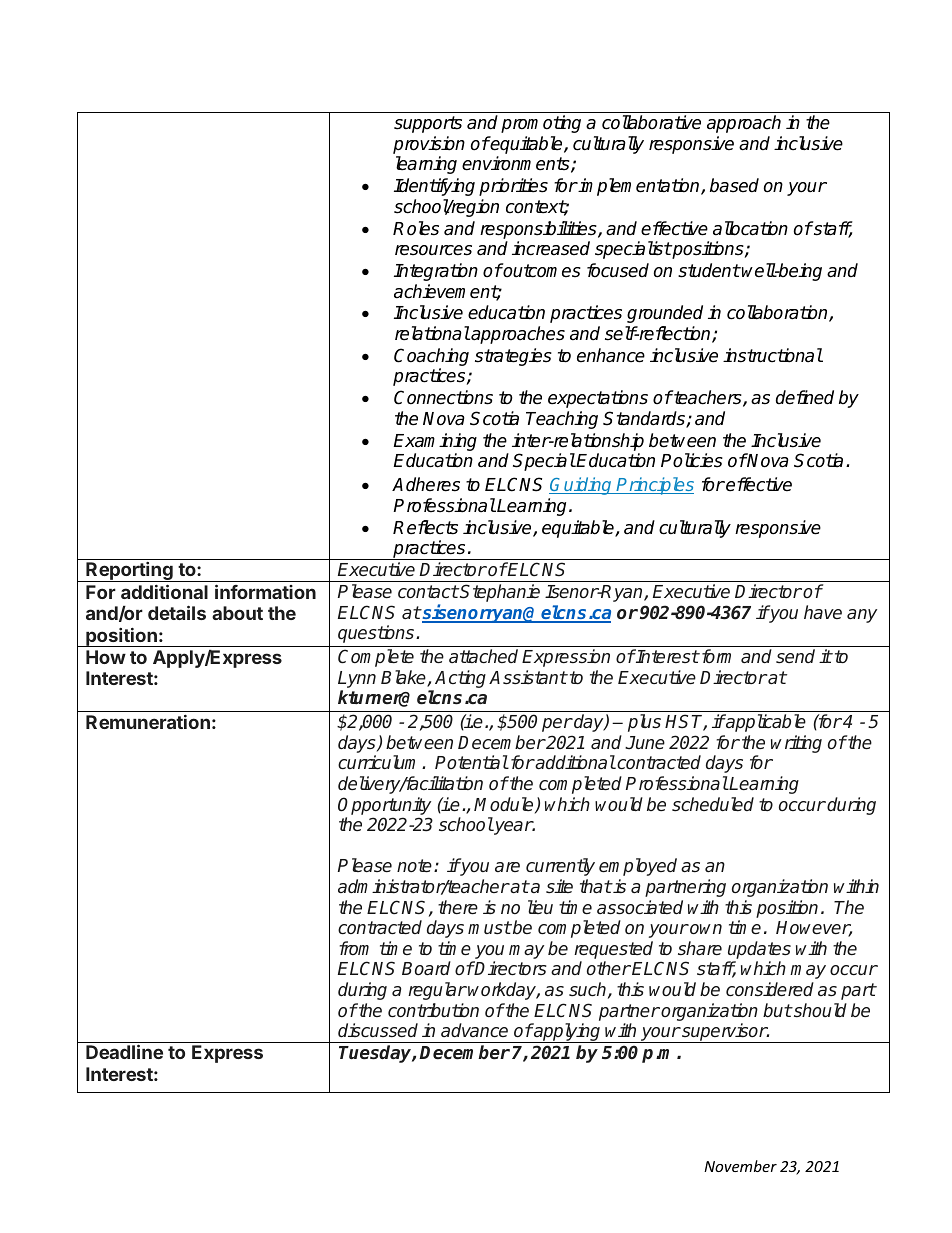  What do you see at coordinates (483, 656) in the screenshot?
I see `attached` at bounding box center [483, 656].
